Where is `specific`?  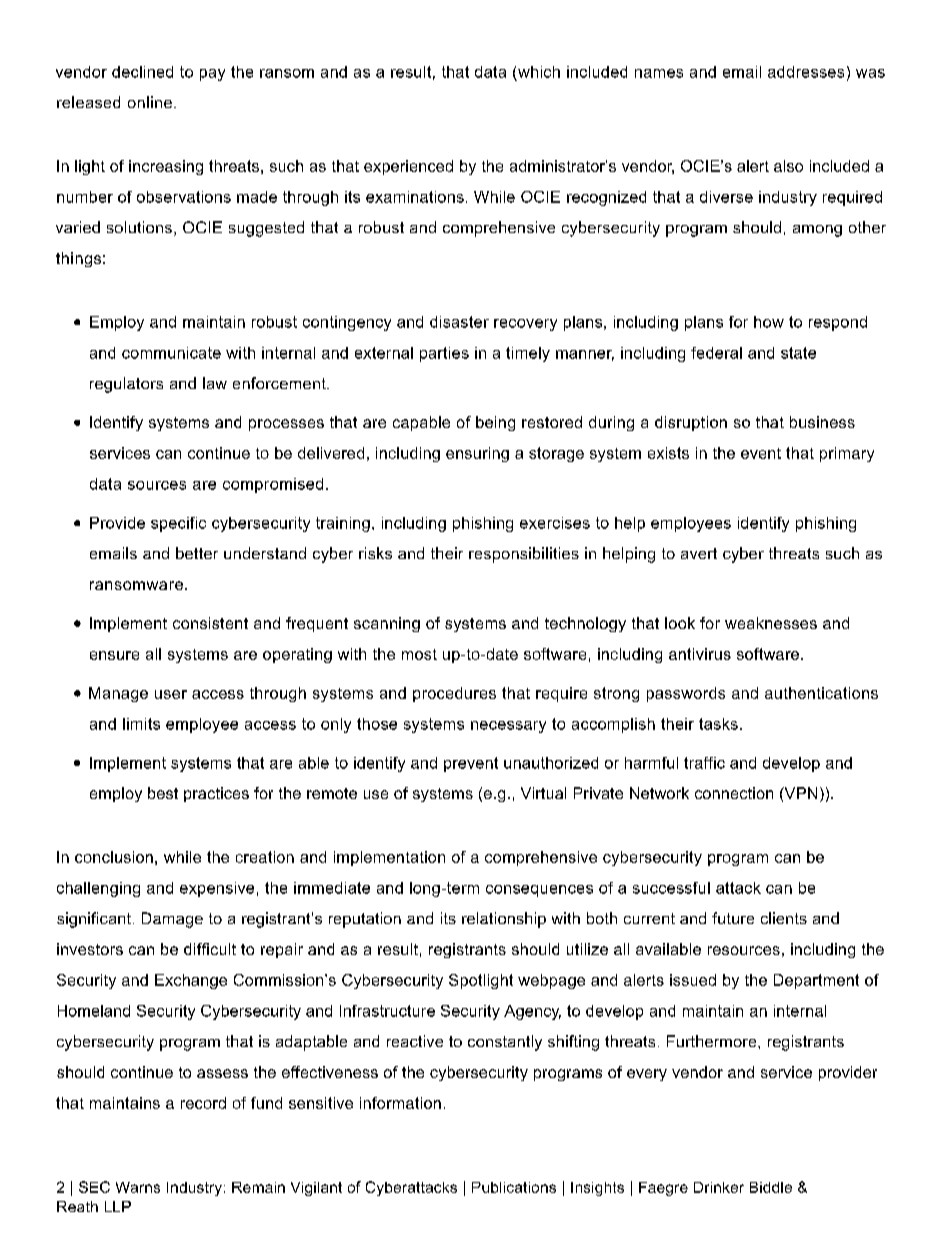 specific is located at coordinates (178, 524).
